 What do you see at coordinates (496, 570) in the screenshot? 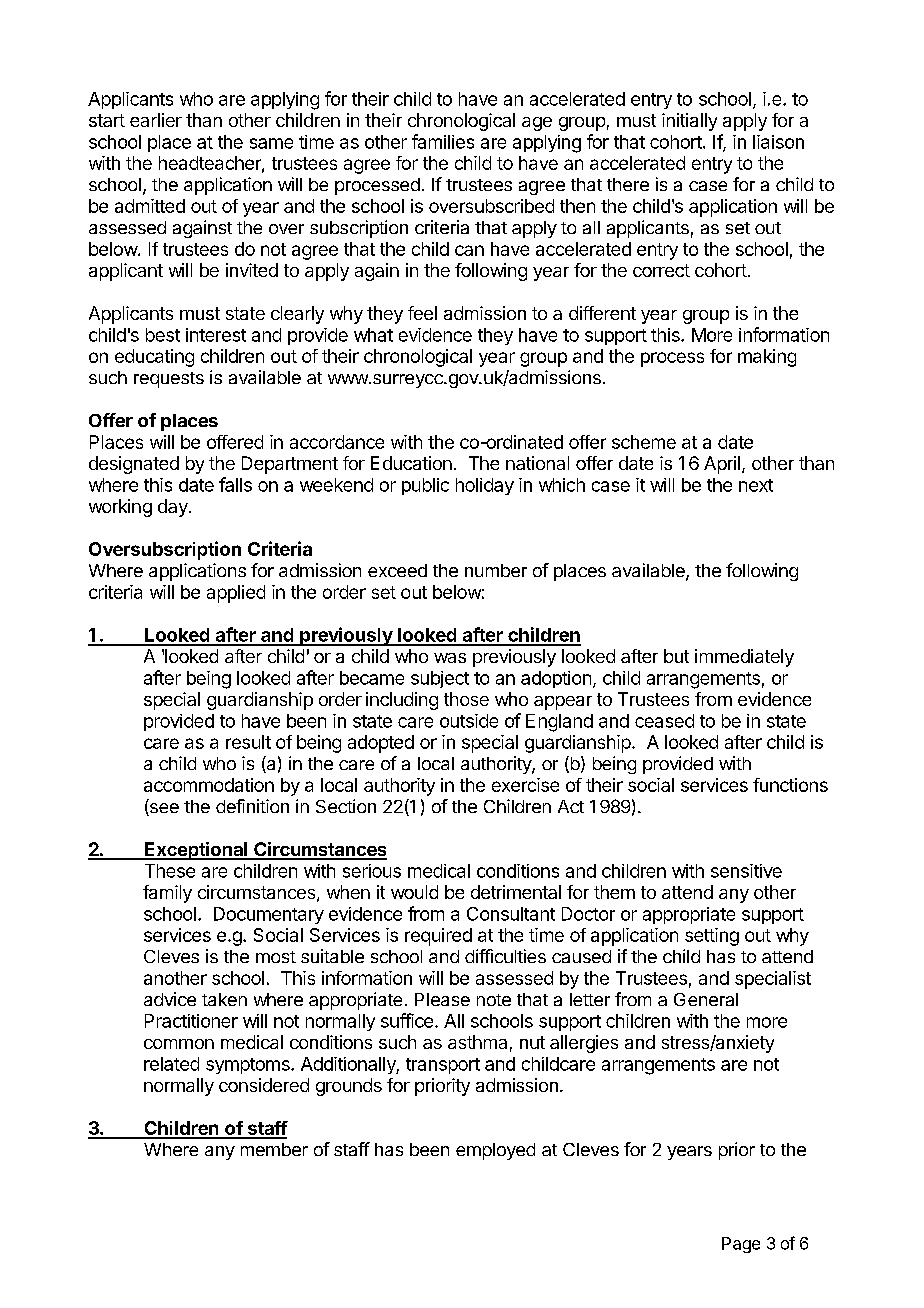
I see `number` at bounding box center [496, 570].
